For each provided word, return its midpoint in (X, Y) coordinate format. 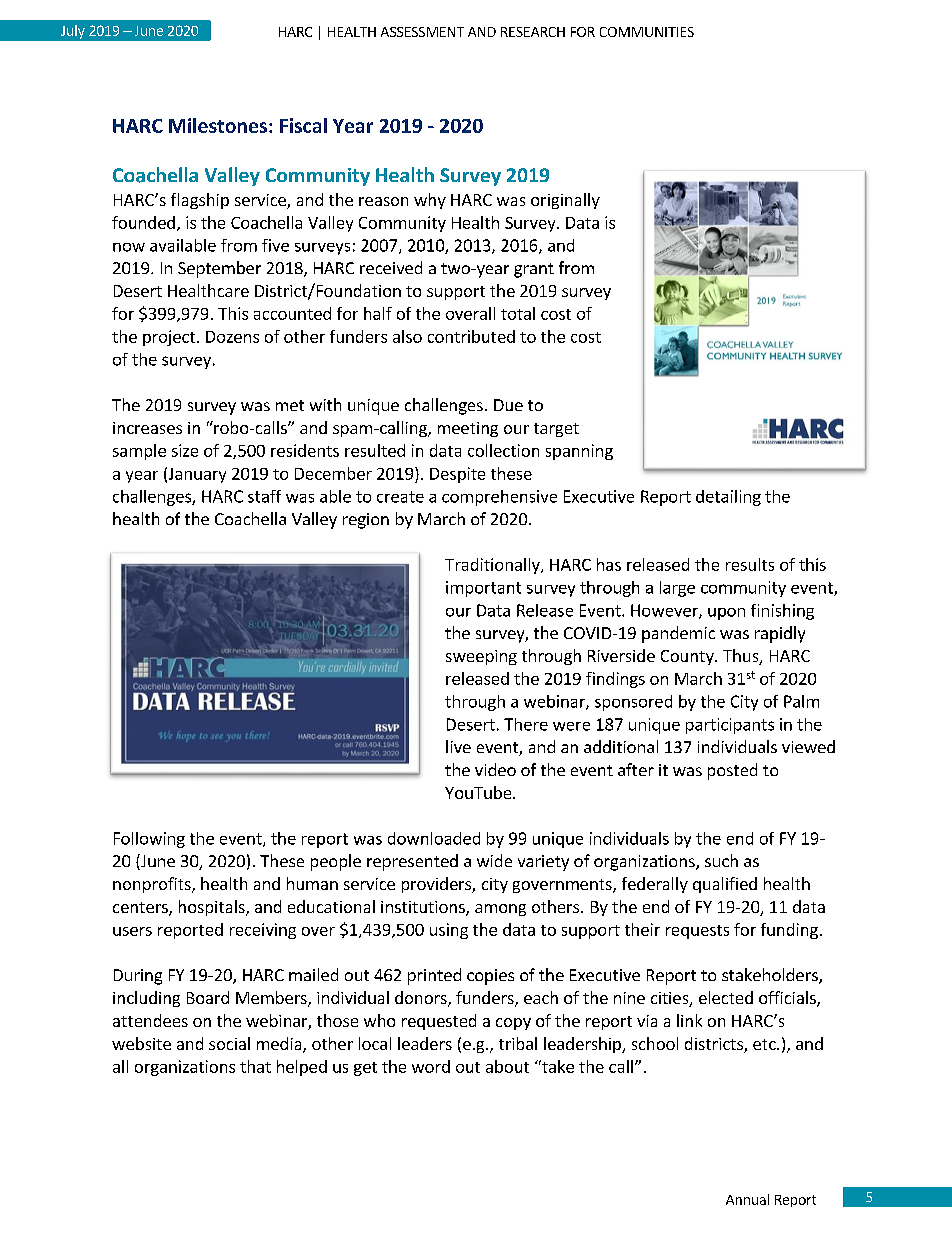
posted (732, 771)
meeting (468, 429)
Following (149, 840)
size (185, 450)
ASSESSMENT (422, 32)
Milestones (219, 125)
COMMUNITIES (647, 32)
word (431, 1066)
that (255, 1066)
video (495, 769)
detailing (728, 498)
